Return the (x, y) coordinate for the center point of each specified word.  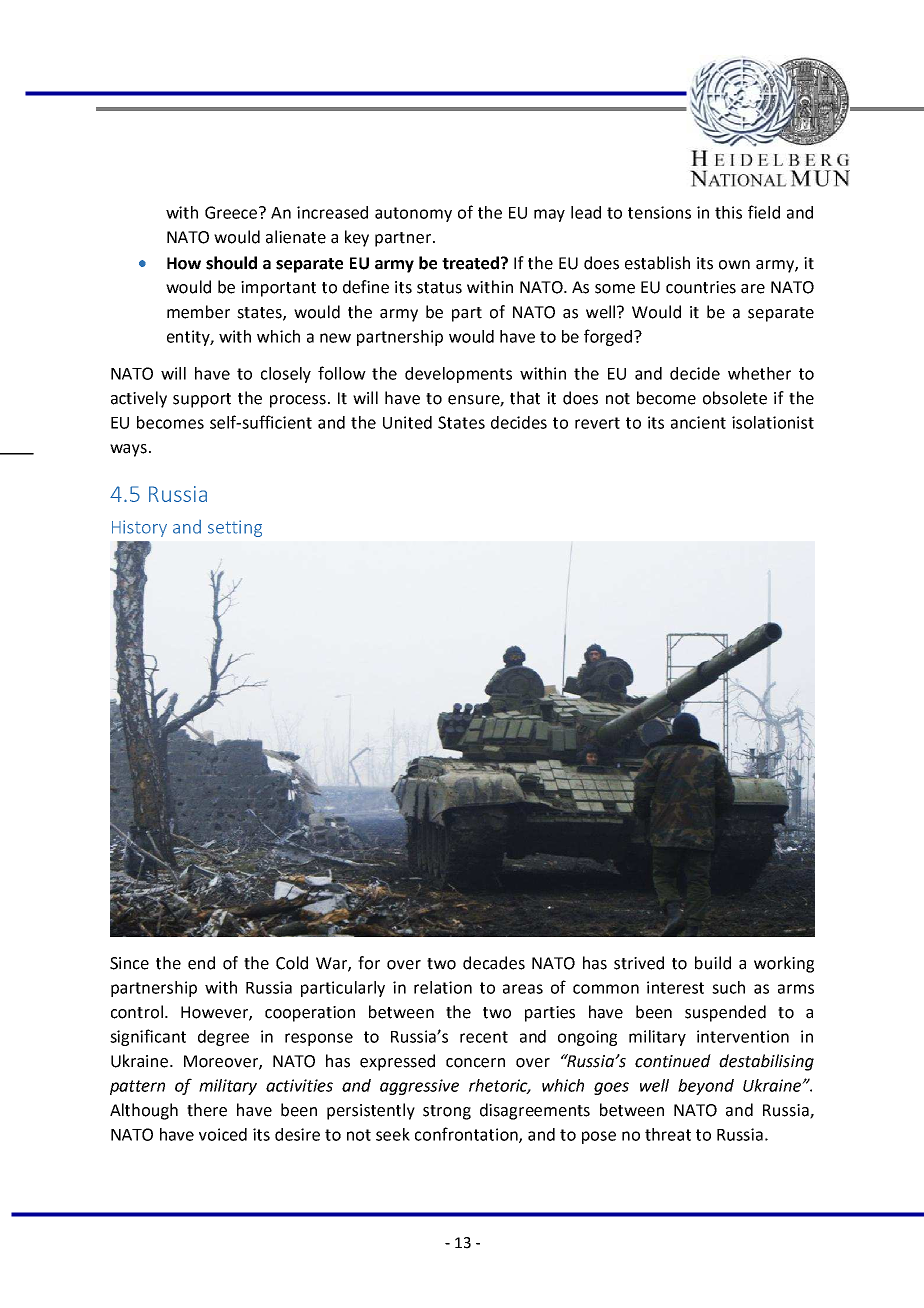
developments (458, 375)
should (231, 263)
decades (494, 963)
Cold (292, 963)
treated (470, 263)
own (734, 265)
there (207, 1110)
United (407, 422)
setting (235, 528)
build (713, 963)
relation (443, 987)
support (202, 400)
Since (129, 963)
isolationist (773, 422)
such (728, 987)
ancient (698, 422)
